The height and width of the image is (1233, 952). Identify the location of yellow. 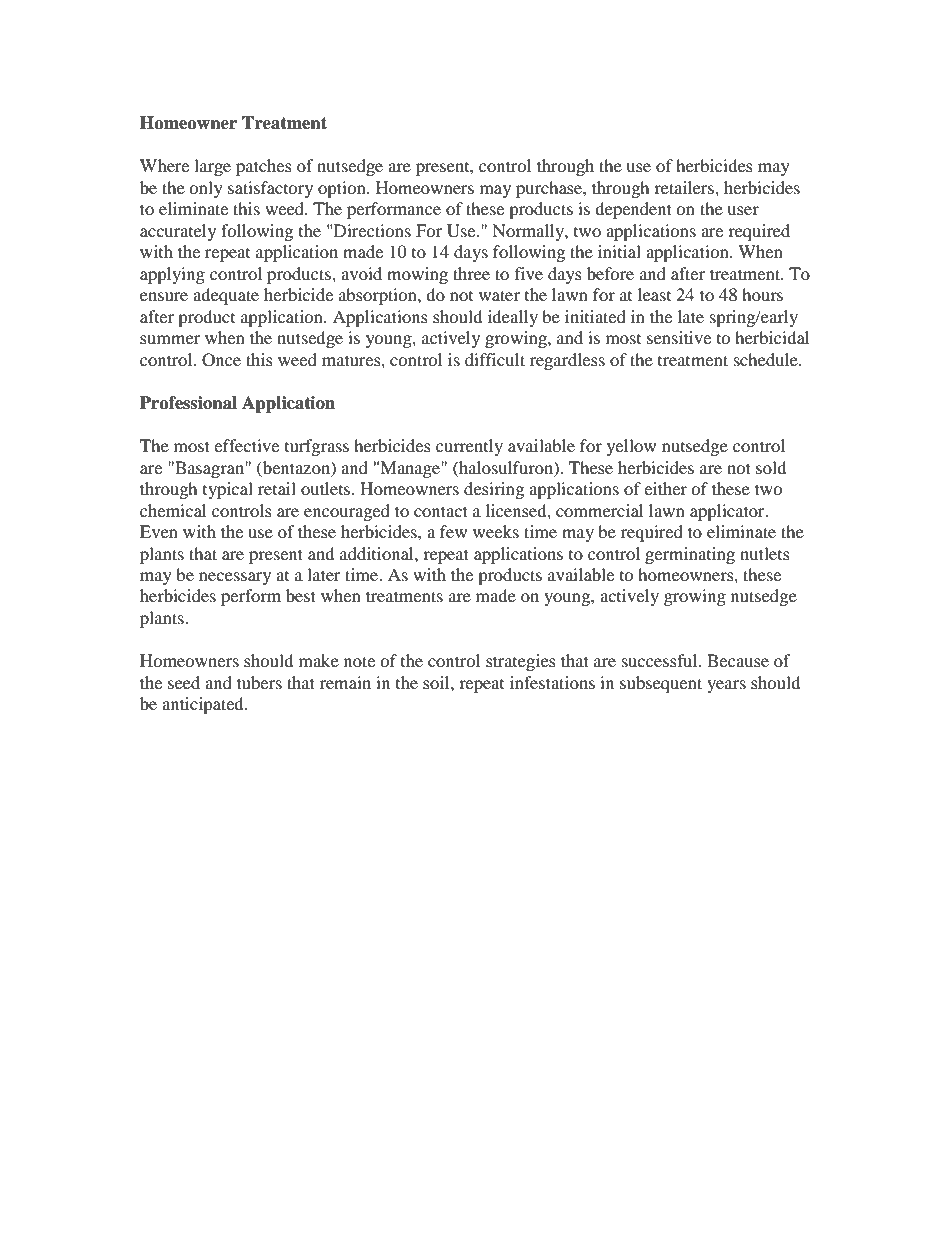
(631, 447).
